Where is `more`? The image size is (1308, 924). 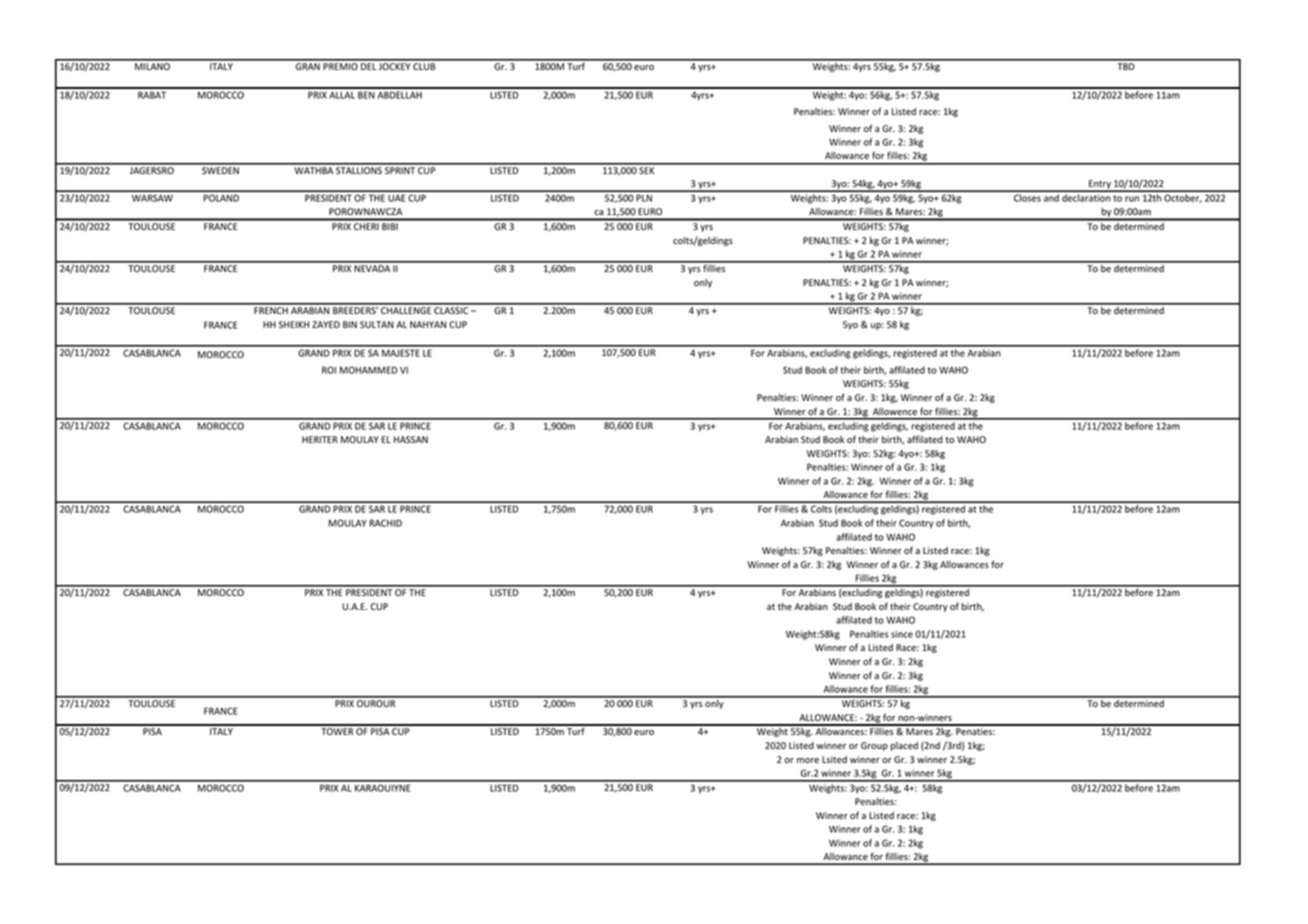 more is located at coordinates (808, 760).
